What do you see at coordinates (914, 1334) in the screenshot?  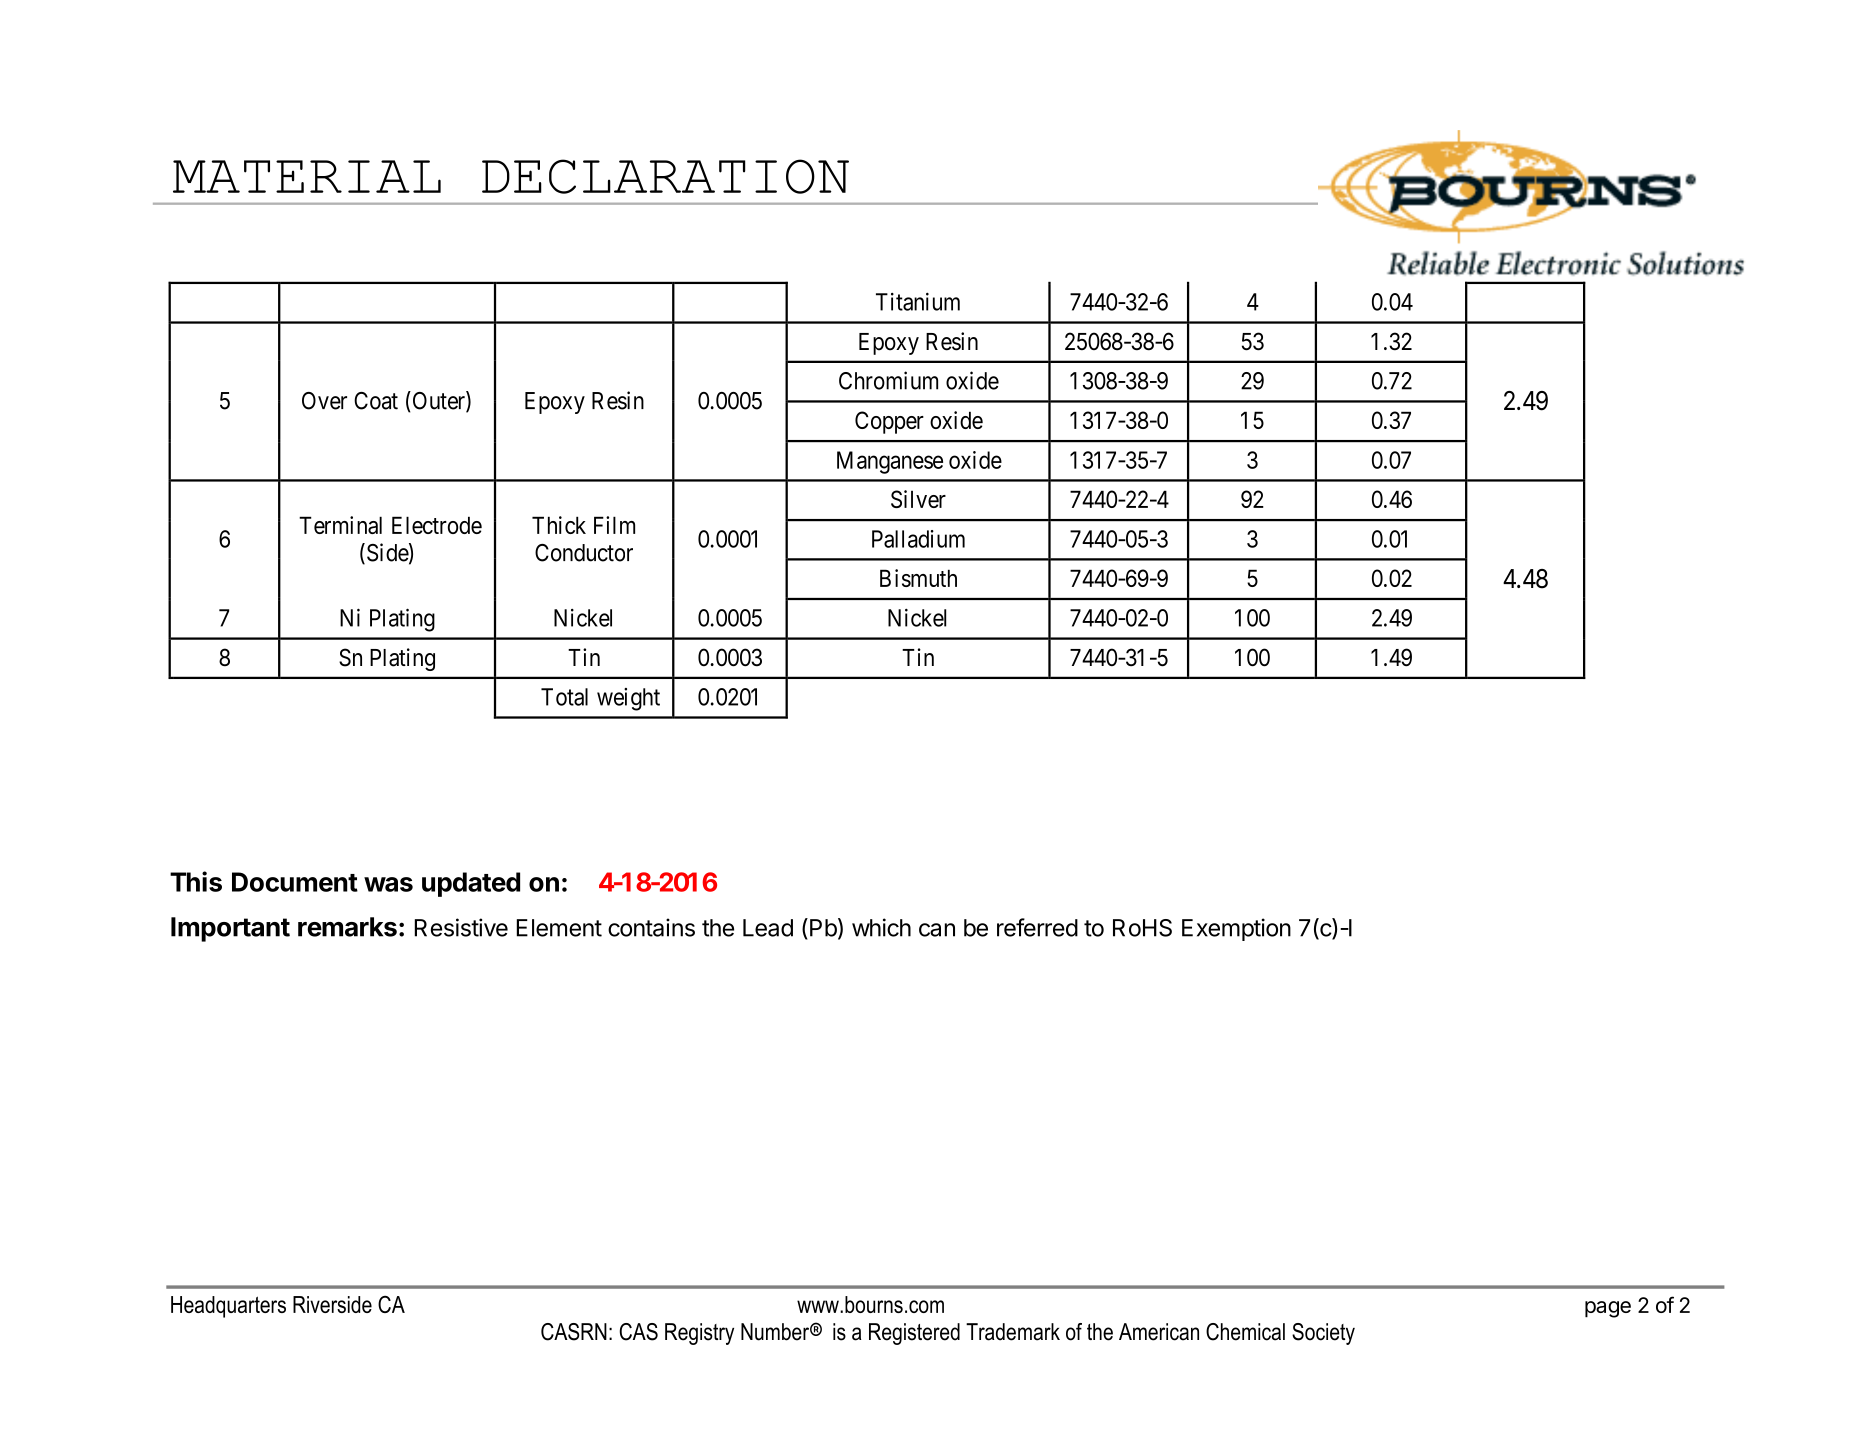 I see `Registered` at bounding box center [914, 1334].
